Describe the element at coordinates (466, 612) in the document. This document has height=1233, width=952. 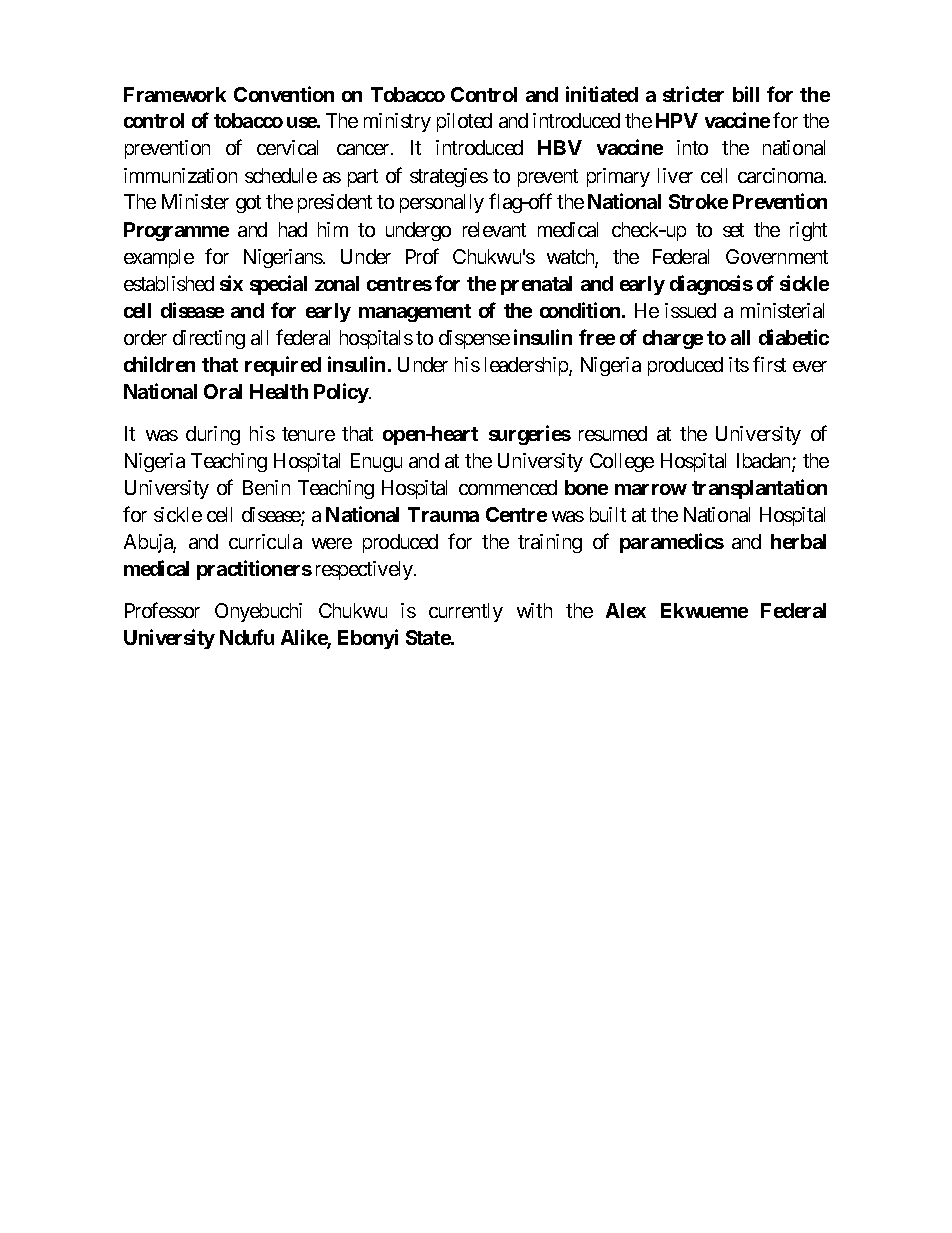
I see `currently` at that location.
